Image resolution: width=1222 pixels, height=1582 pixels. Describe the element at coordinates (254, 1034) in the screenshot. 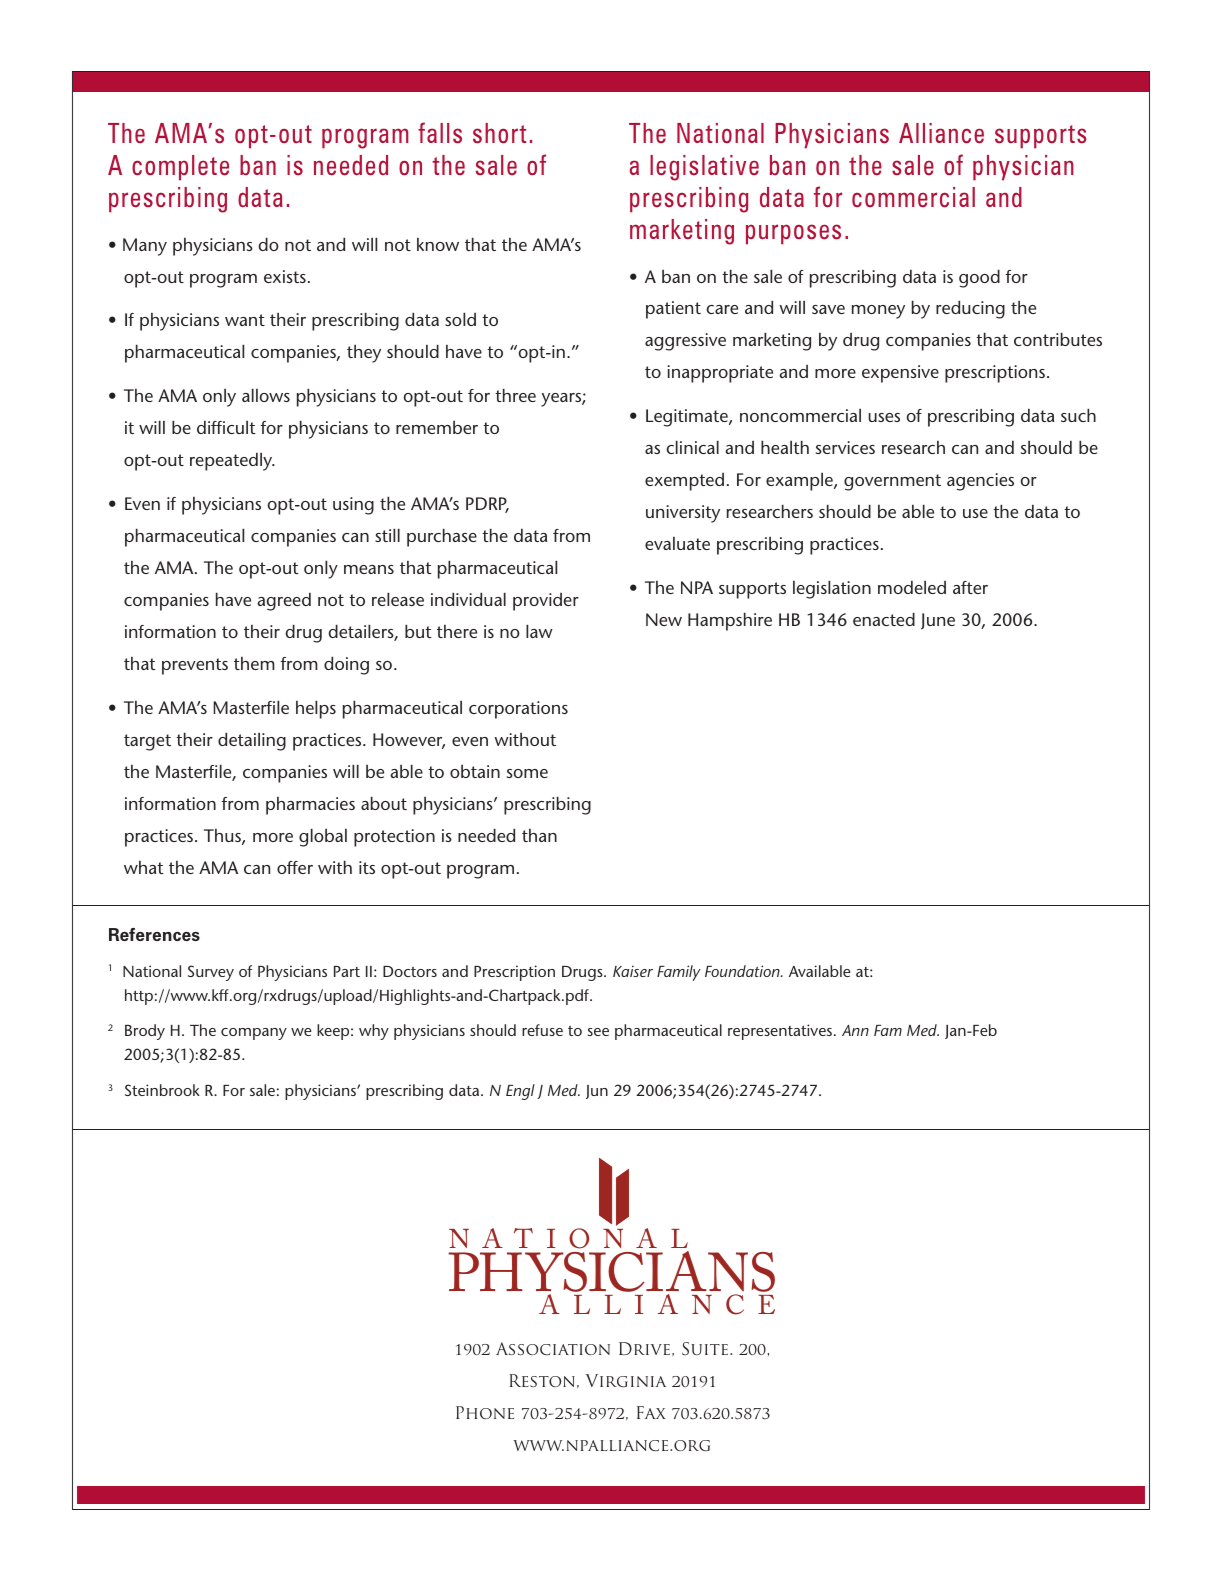

I see `company` at that location.
